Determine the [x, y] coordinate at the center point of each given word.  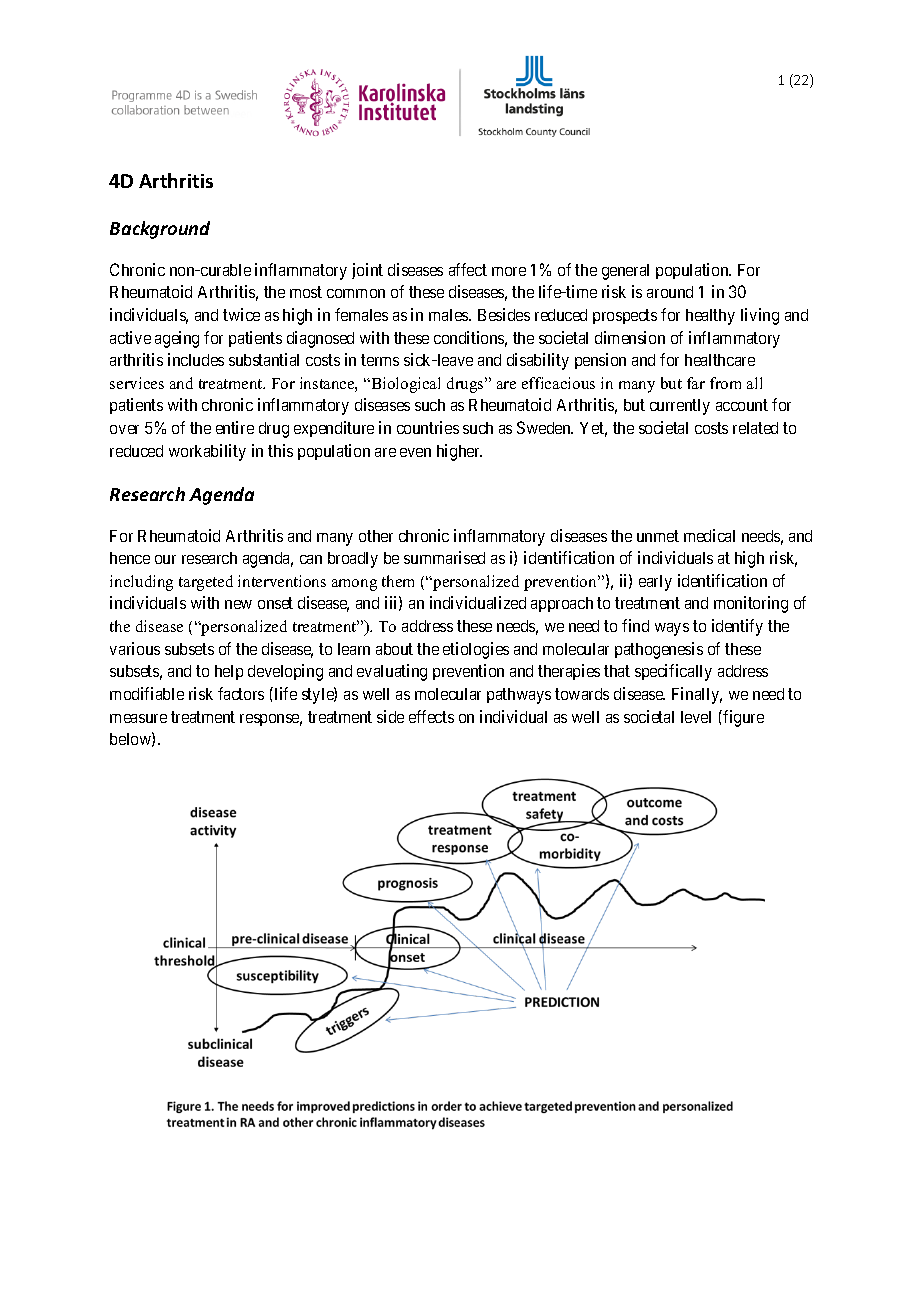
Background [160, 230]
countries [428, 427]
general [625, 272]
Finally [697, 695]
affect [468, 269]
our [165, 559]
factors [241, 693]
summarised [444, 557]
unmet [658, 536]
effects [431, 716]
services [137, 383]
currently [680, 407]
